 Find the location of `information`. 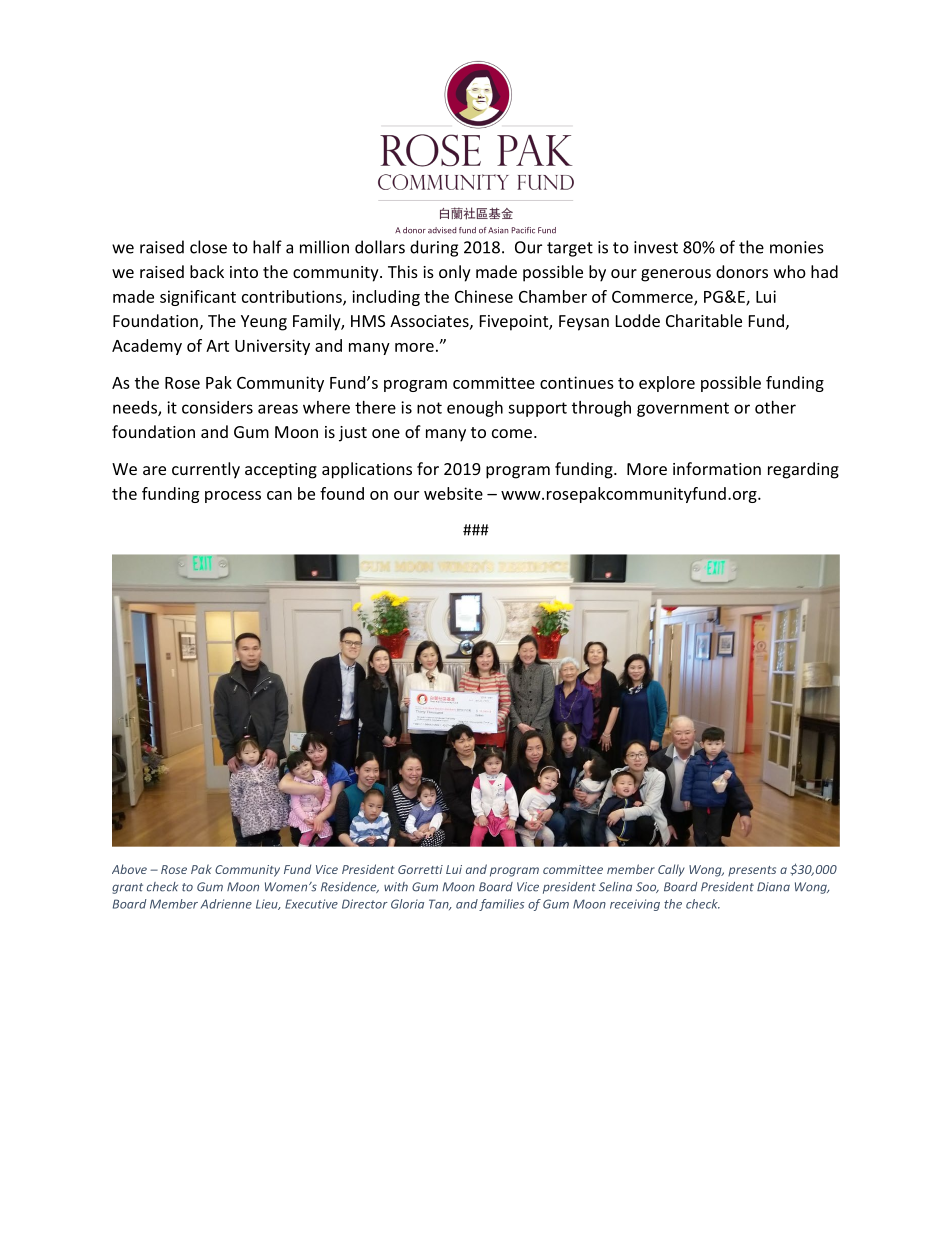

information is located at coordinates (717, 468).
